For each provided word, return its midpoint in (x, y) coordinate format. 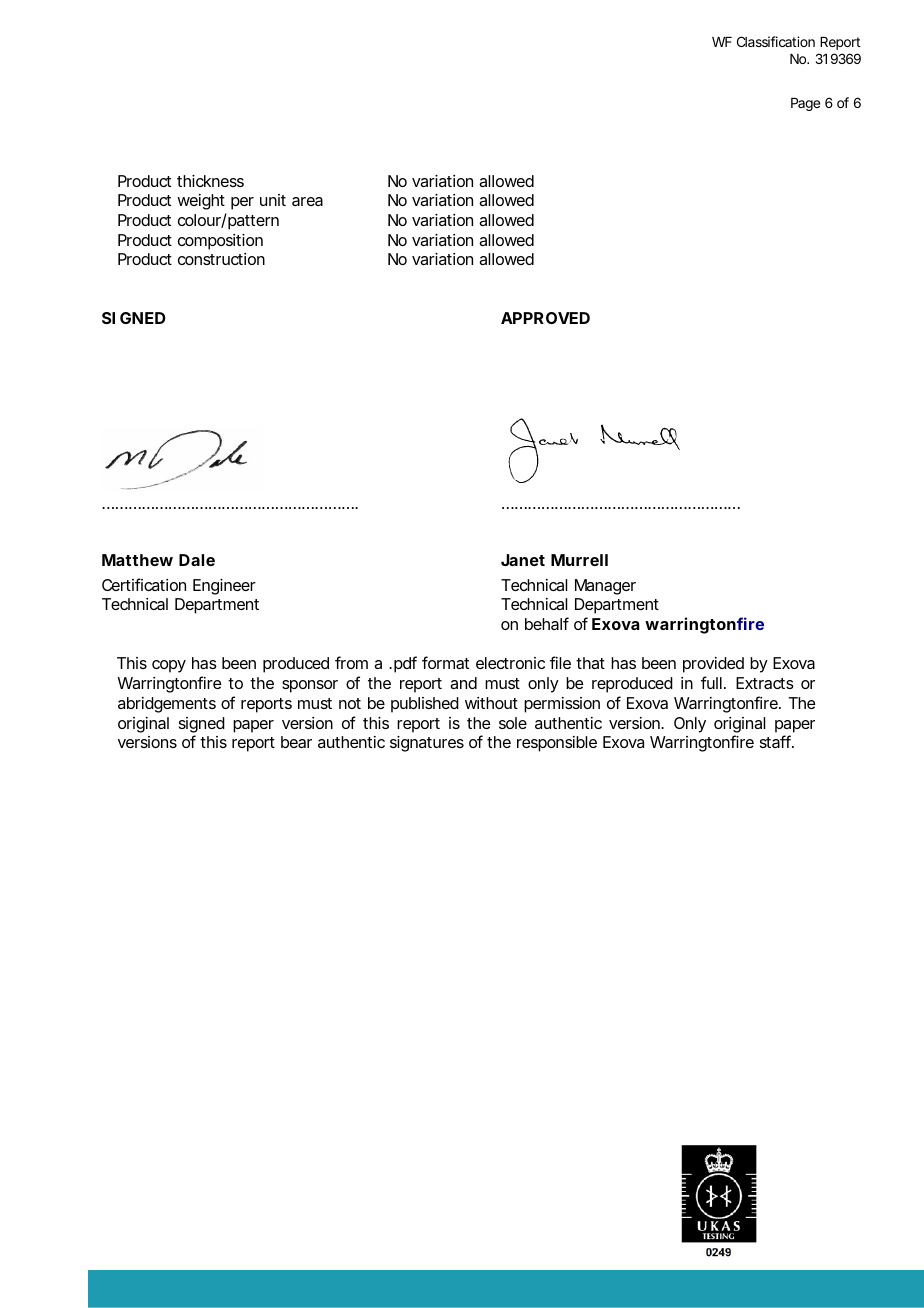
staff (775, 741)
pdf (405, 664)
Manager (605, 587)
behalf (547, 623)
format (445, 662)
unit (273, 200)
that (590, 663)
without (491, 703)
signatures (427, 744)
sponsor (310, 686)
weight (201, 202)
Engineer (224, 587)
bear (296, 742)
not (350, 703)
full (711, 682)
